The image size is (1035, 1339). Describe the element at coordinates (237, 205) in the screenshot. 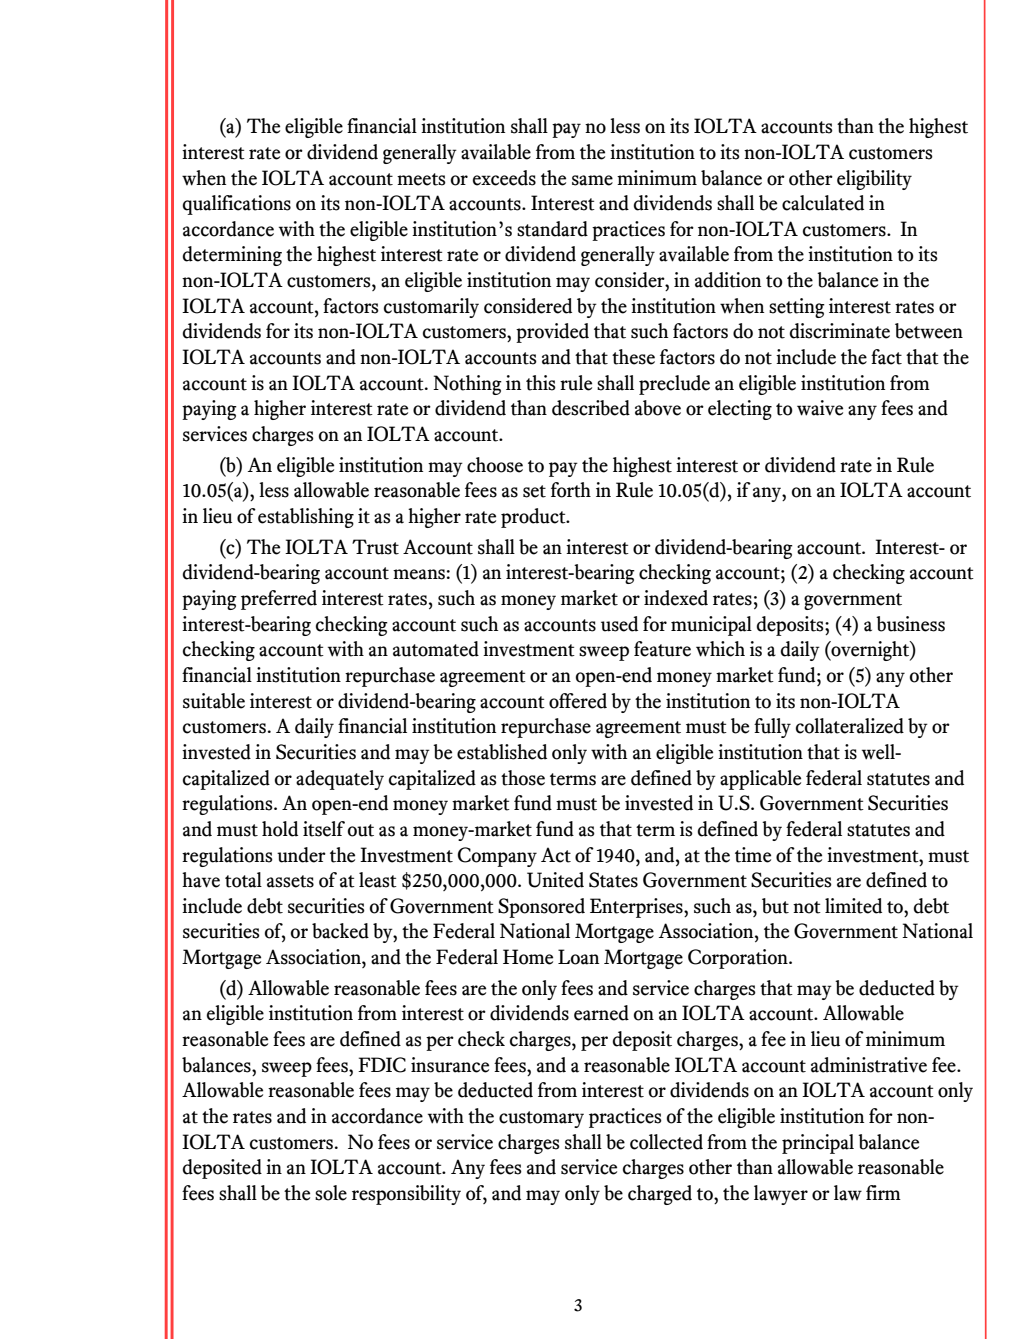

I see `qualifications` at that location.
